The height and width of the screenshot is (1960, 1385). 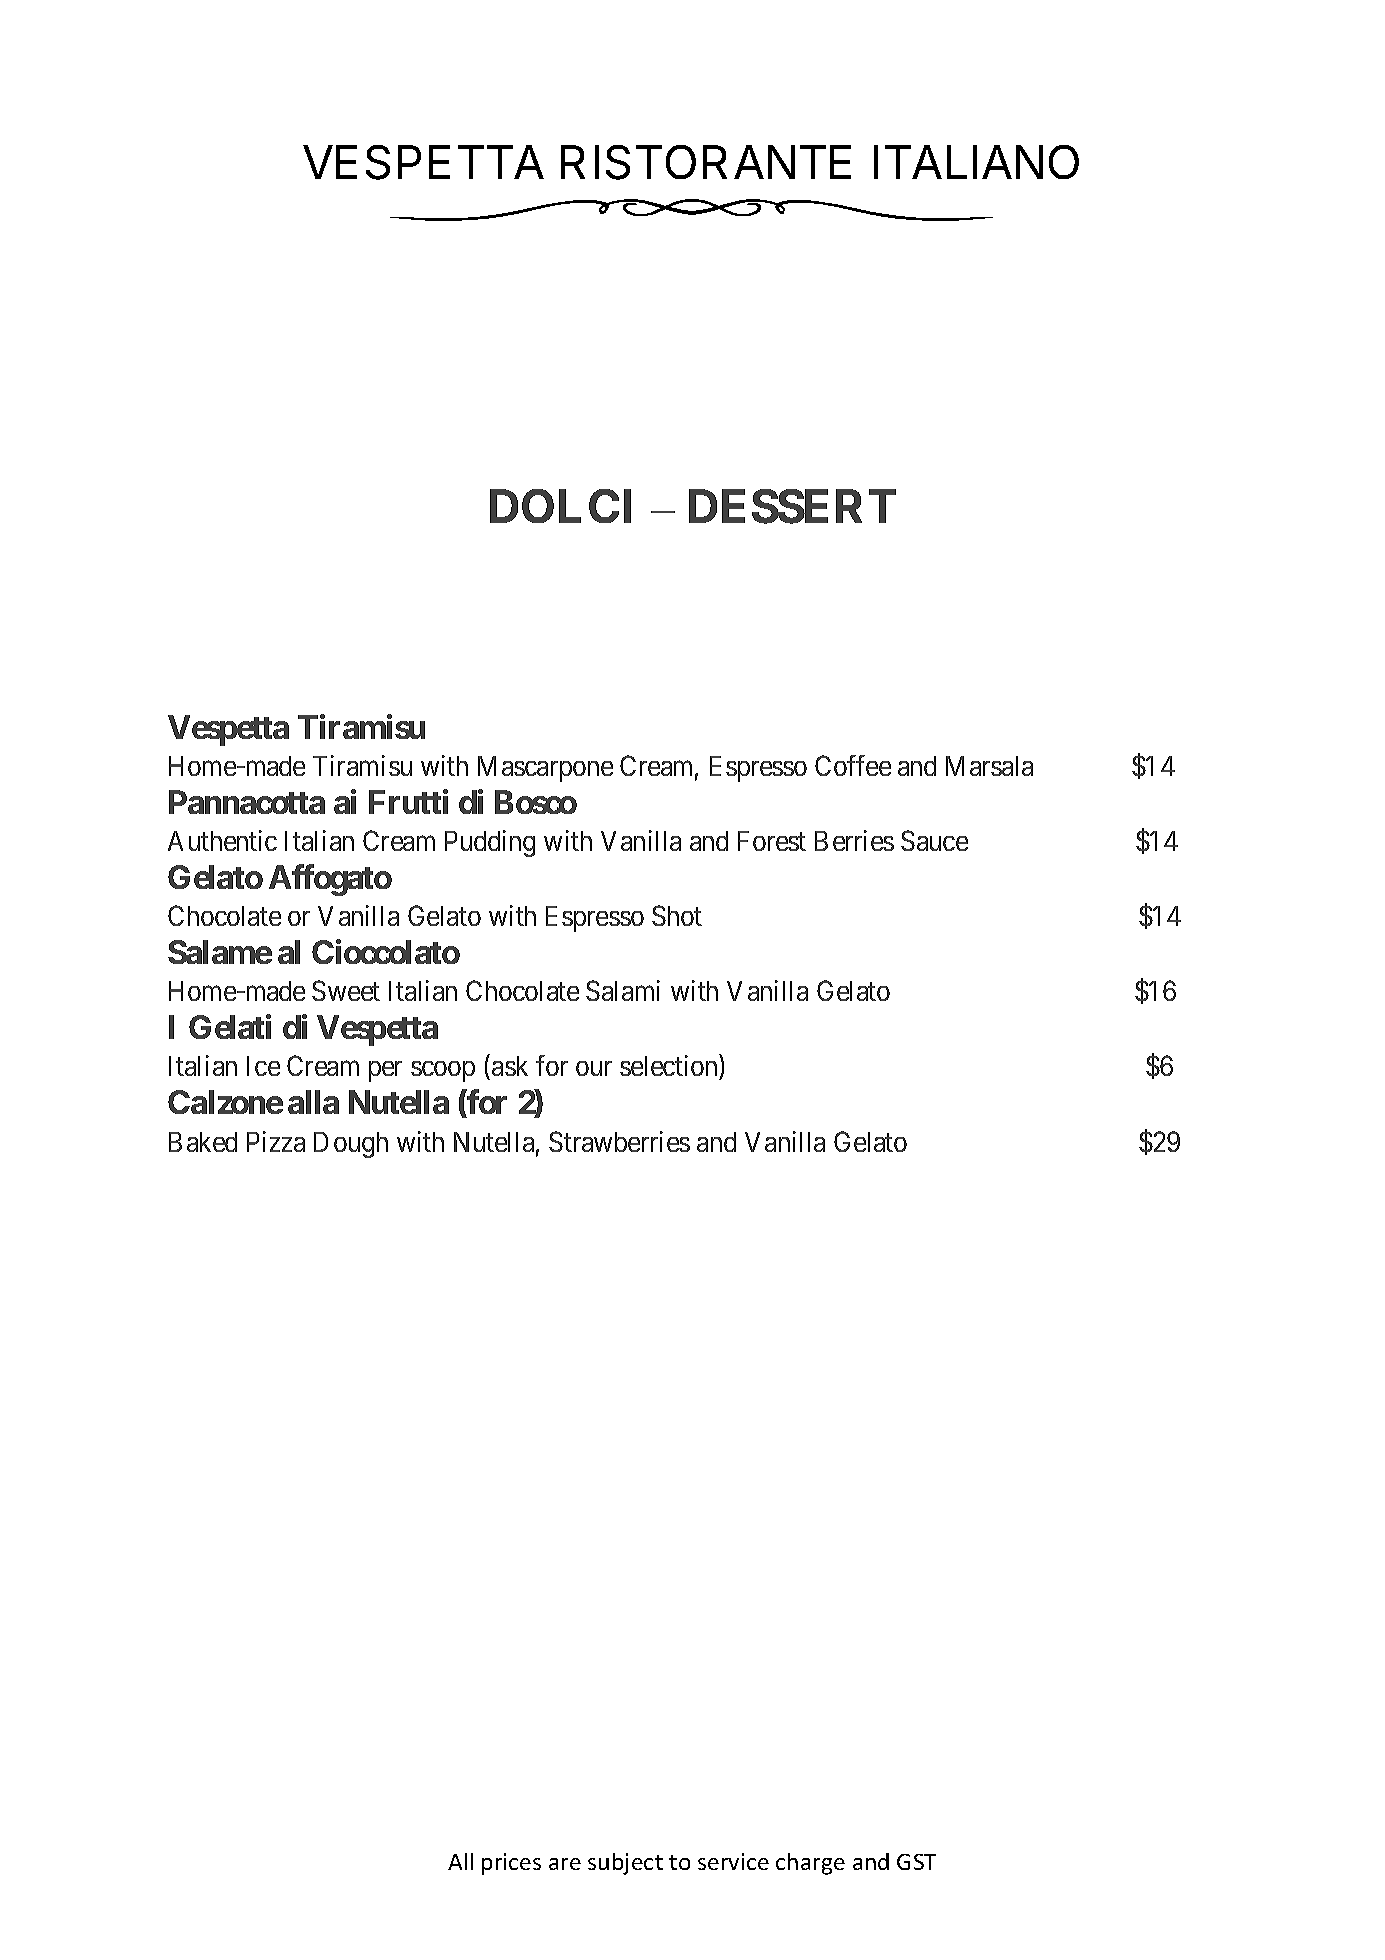 I want to click on charge, so click(x=810, y=1864).
